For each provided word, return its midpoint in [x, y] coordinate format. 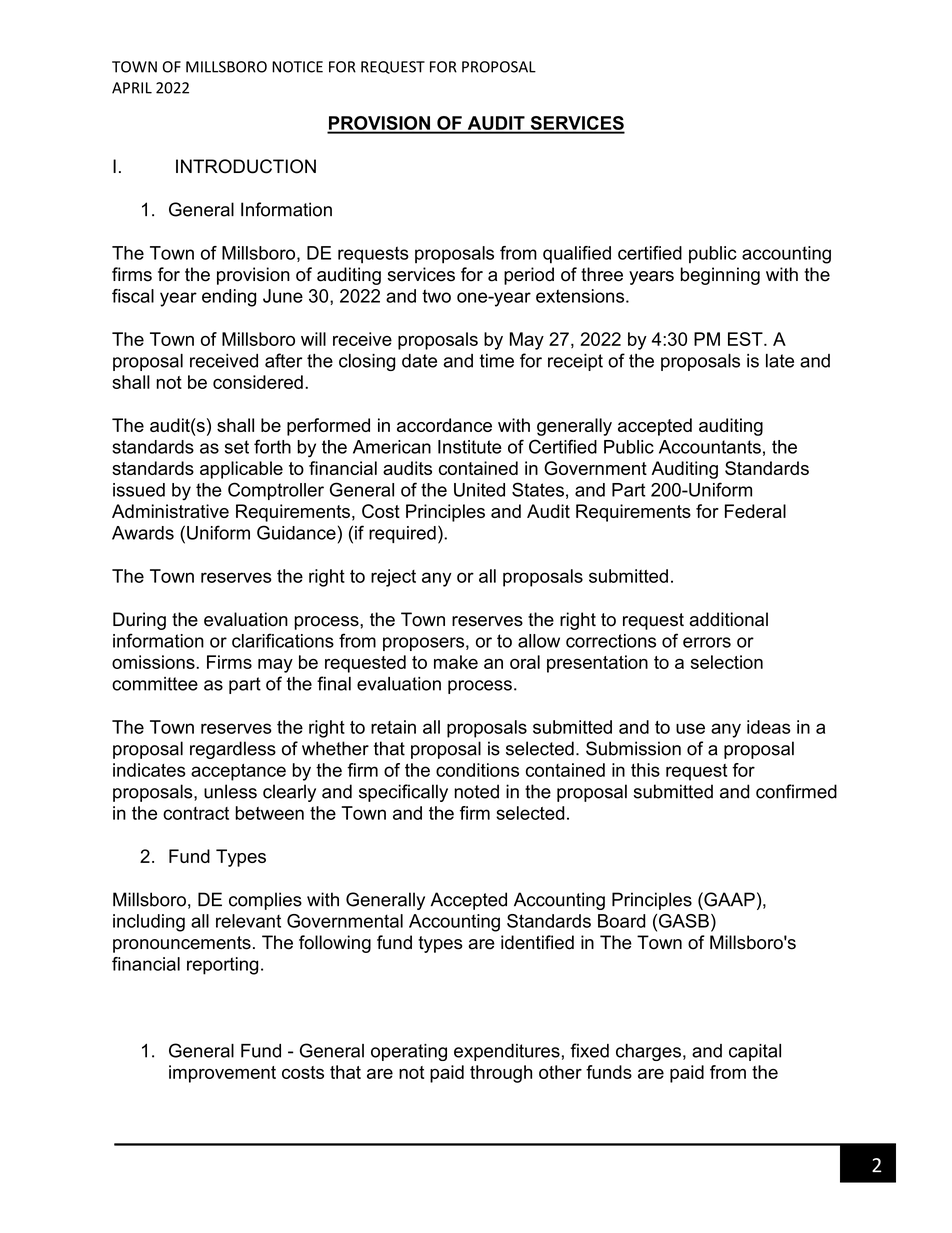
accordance [444, 425]
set [237, 447]
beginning [720, 276]
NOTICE [297, 67]
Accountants [710, 447]
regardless [233, 750]
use [690, 728]
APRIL [132, 88]
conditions [477, 770]
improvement [222, 1074]
